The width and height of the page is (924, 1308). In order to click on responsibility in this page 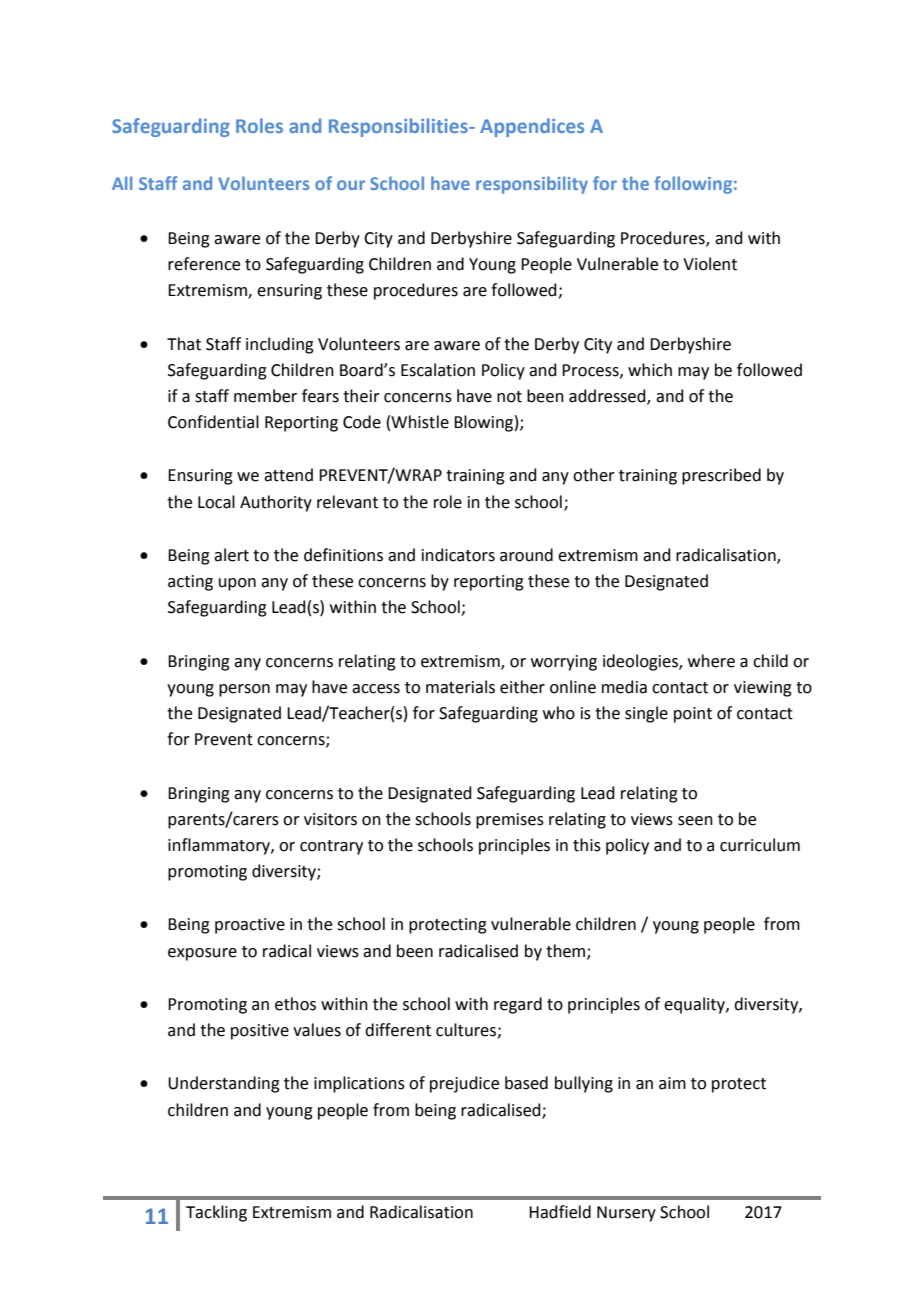, I will do `click(532, 185)`.
